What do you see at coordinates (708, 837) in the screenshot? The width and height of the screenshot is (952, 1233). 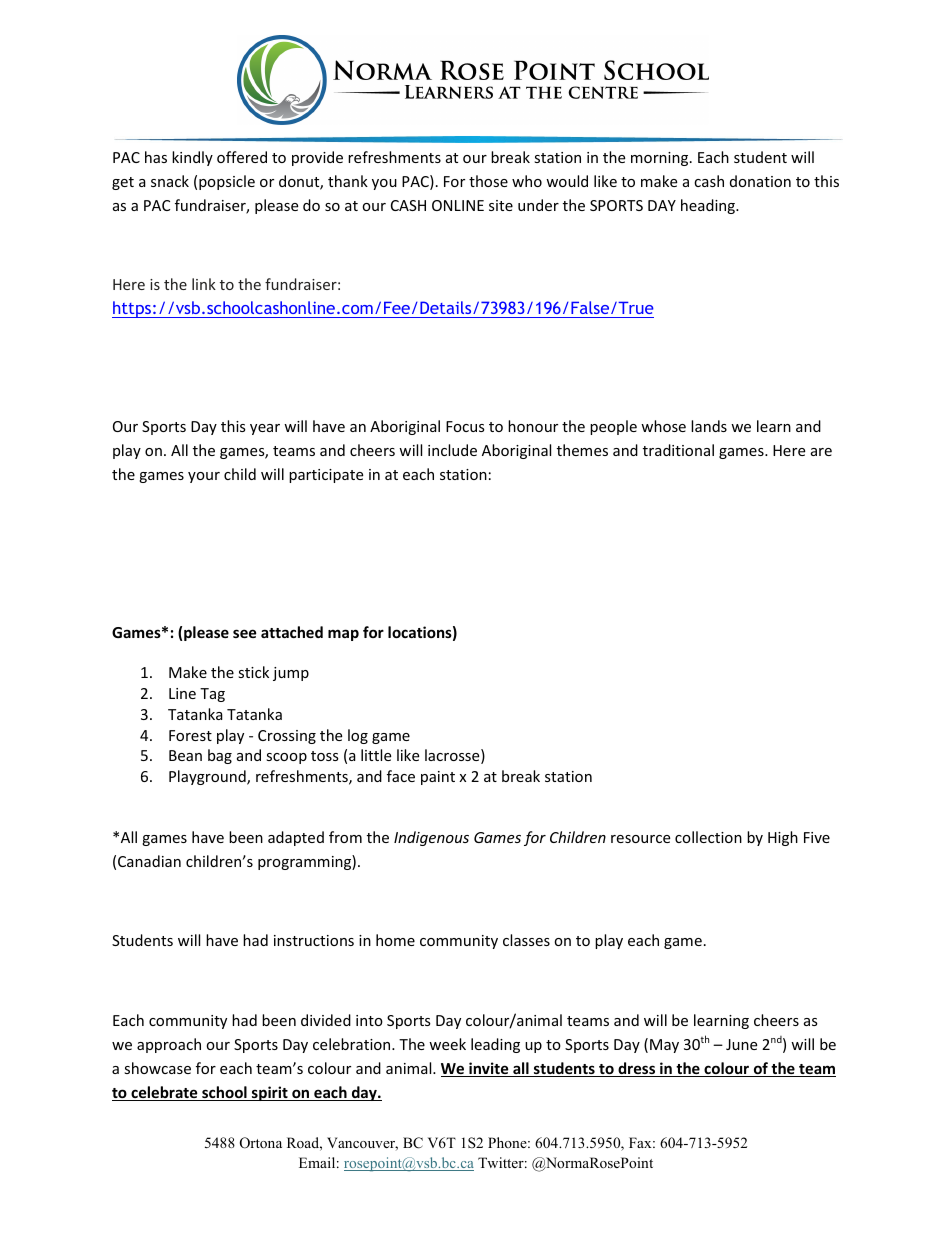 I see `collection` at bounding box center [708, 837].
